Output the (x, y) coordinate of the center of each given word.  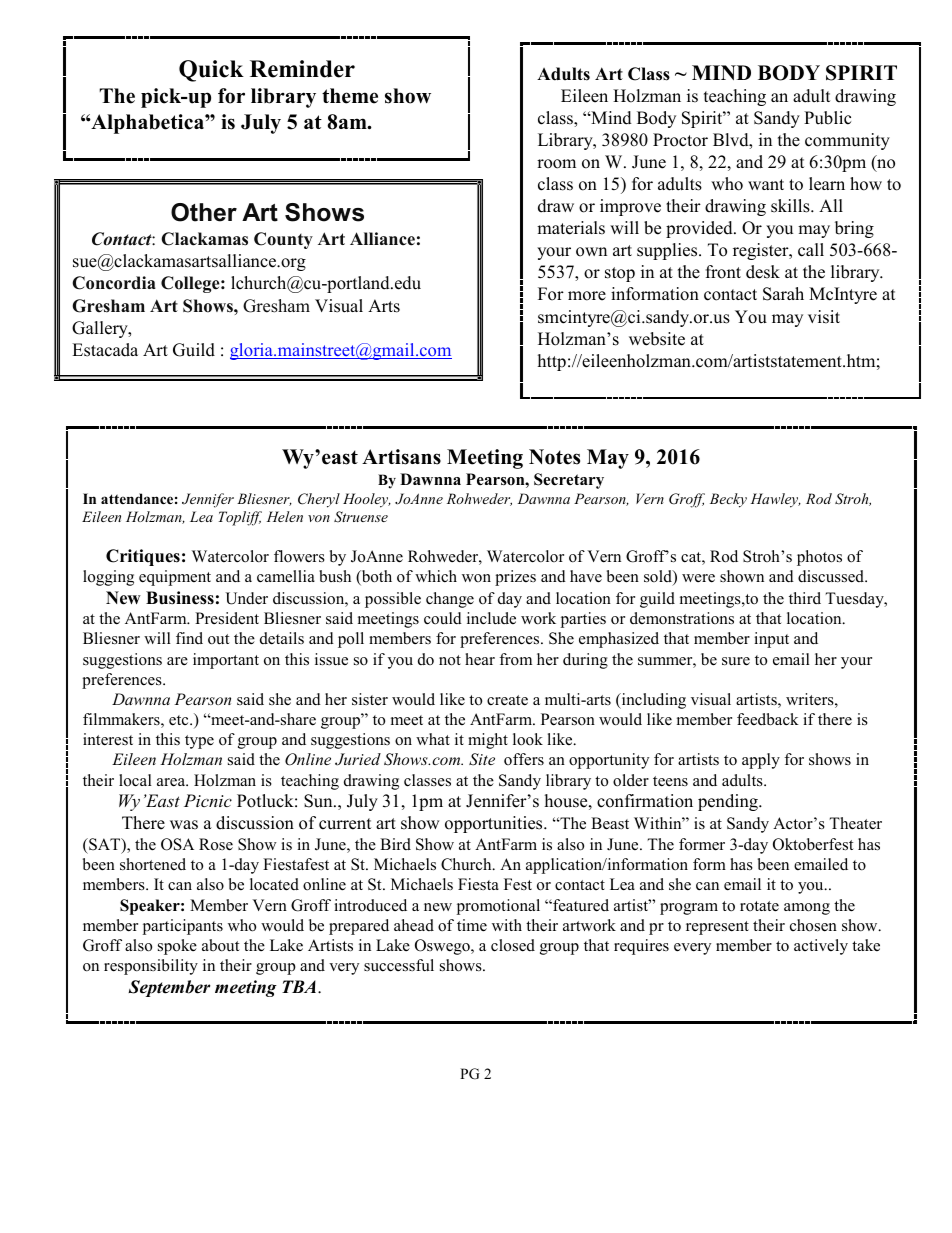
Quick (211, 71)
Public (827, 118)
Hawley (776, 500)
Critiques (143, 557)
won (476, 578)
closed (513, 945)
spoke (177, 947)
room (556, 164)
